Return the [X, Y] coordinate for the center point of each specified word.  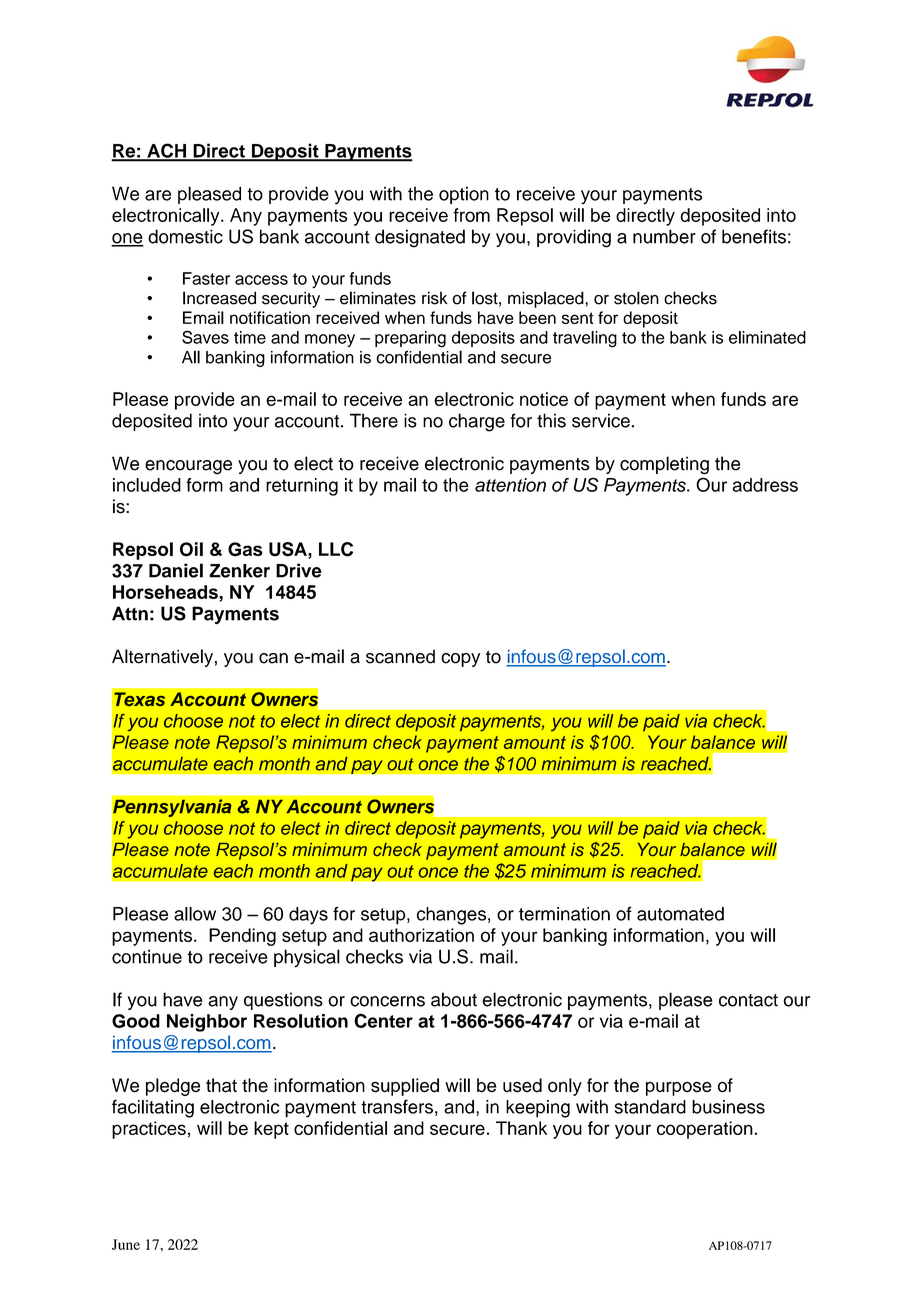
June [126, 1244]
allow [195, 914]
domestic [185, 236]
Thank [522, 1128]
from [471, 215]
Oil [191, 549]
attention [510, 485]
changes [453, 916]
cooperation [705, 1130]
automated [680, 914]
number [664, 236]
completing [664, 465]
